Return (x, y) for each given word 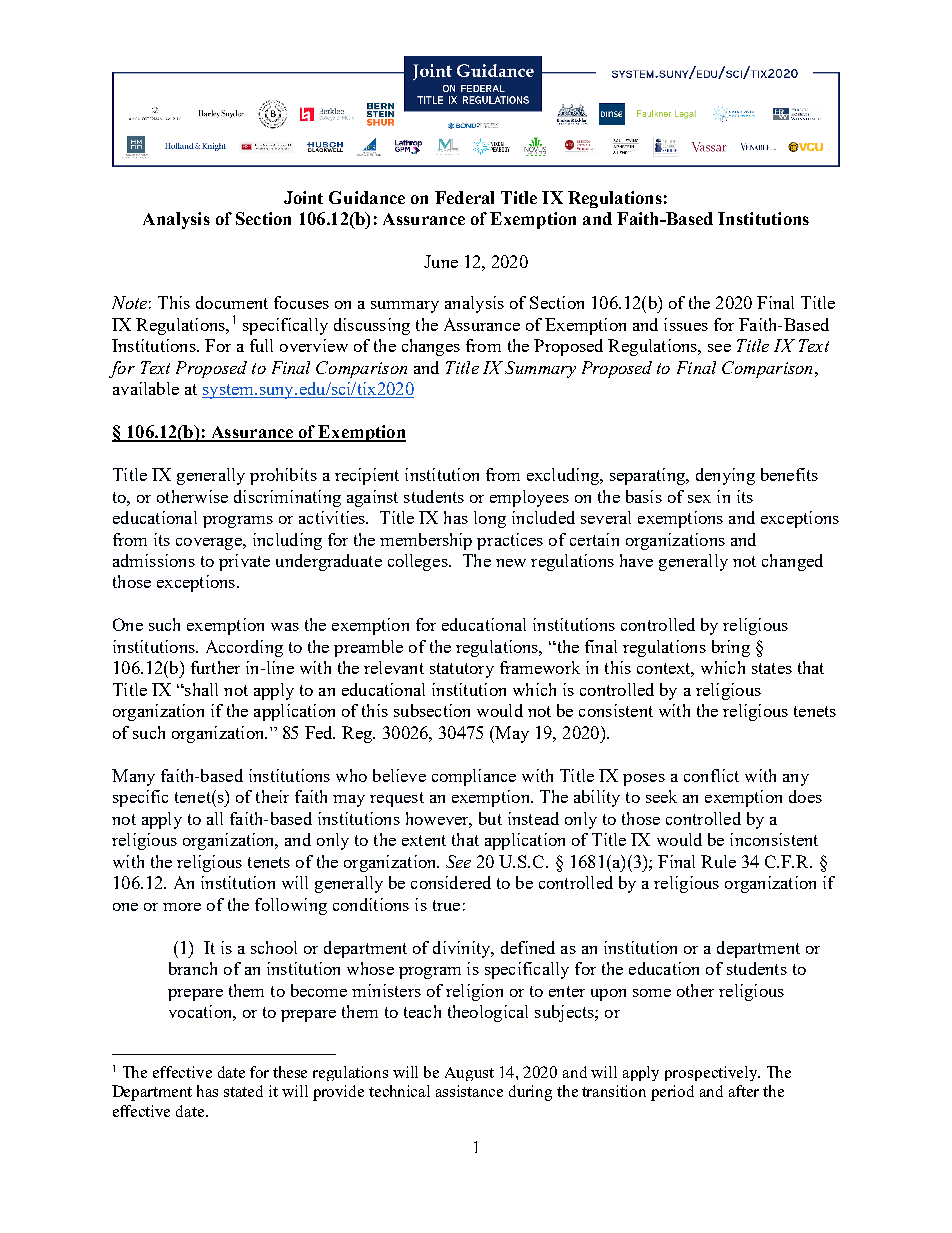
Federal (464, 197)
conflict (711, 775)
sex (699, 499)
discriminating (287, 498)
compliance (474, 777)
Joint (303, 197)
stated (243, 1091)
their (272, 796)
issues (686, 324)
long (490, 519)
